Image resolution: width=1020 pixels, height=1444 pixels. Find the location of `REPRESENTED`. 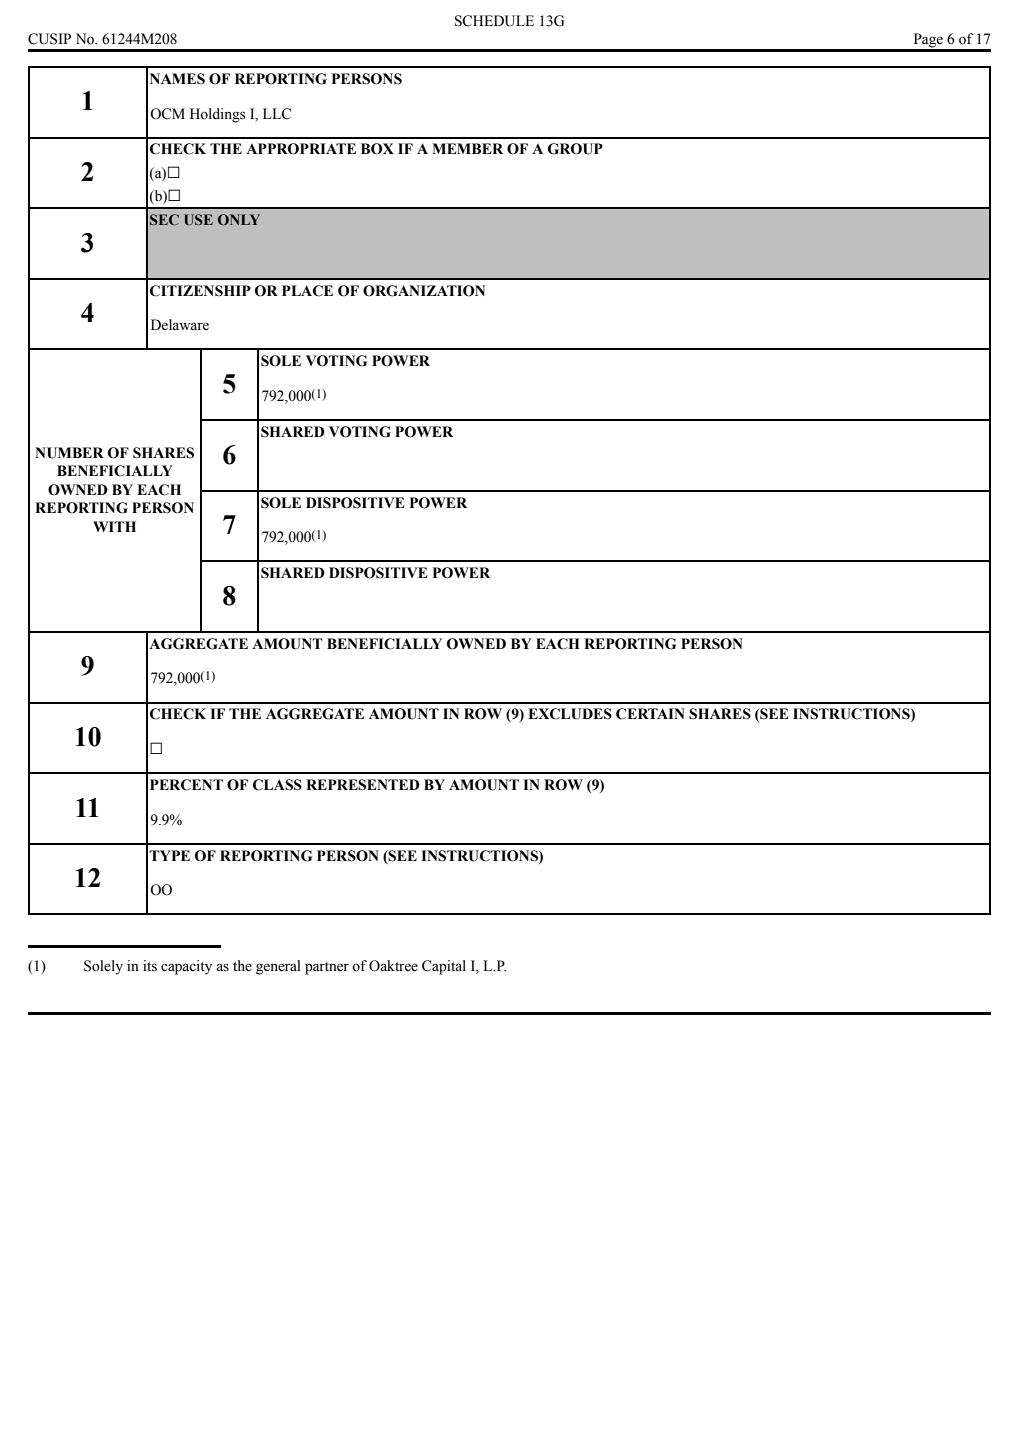

REPRESENTED is located at coordinates (363, 785).
